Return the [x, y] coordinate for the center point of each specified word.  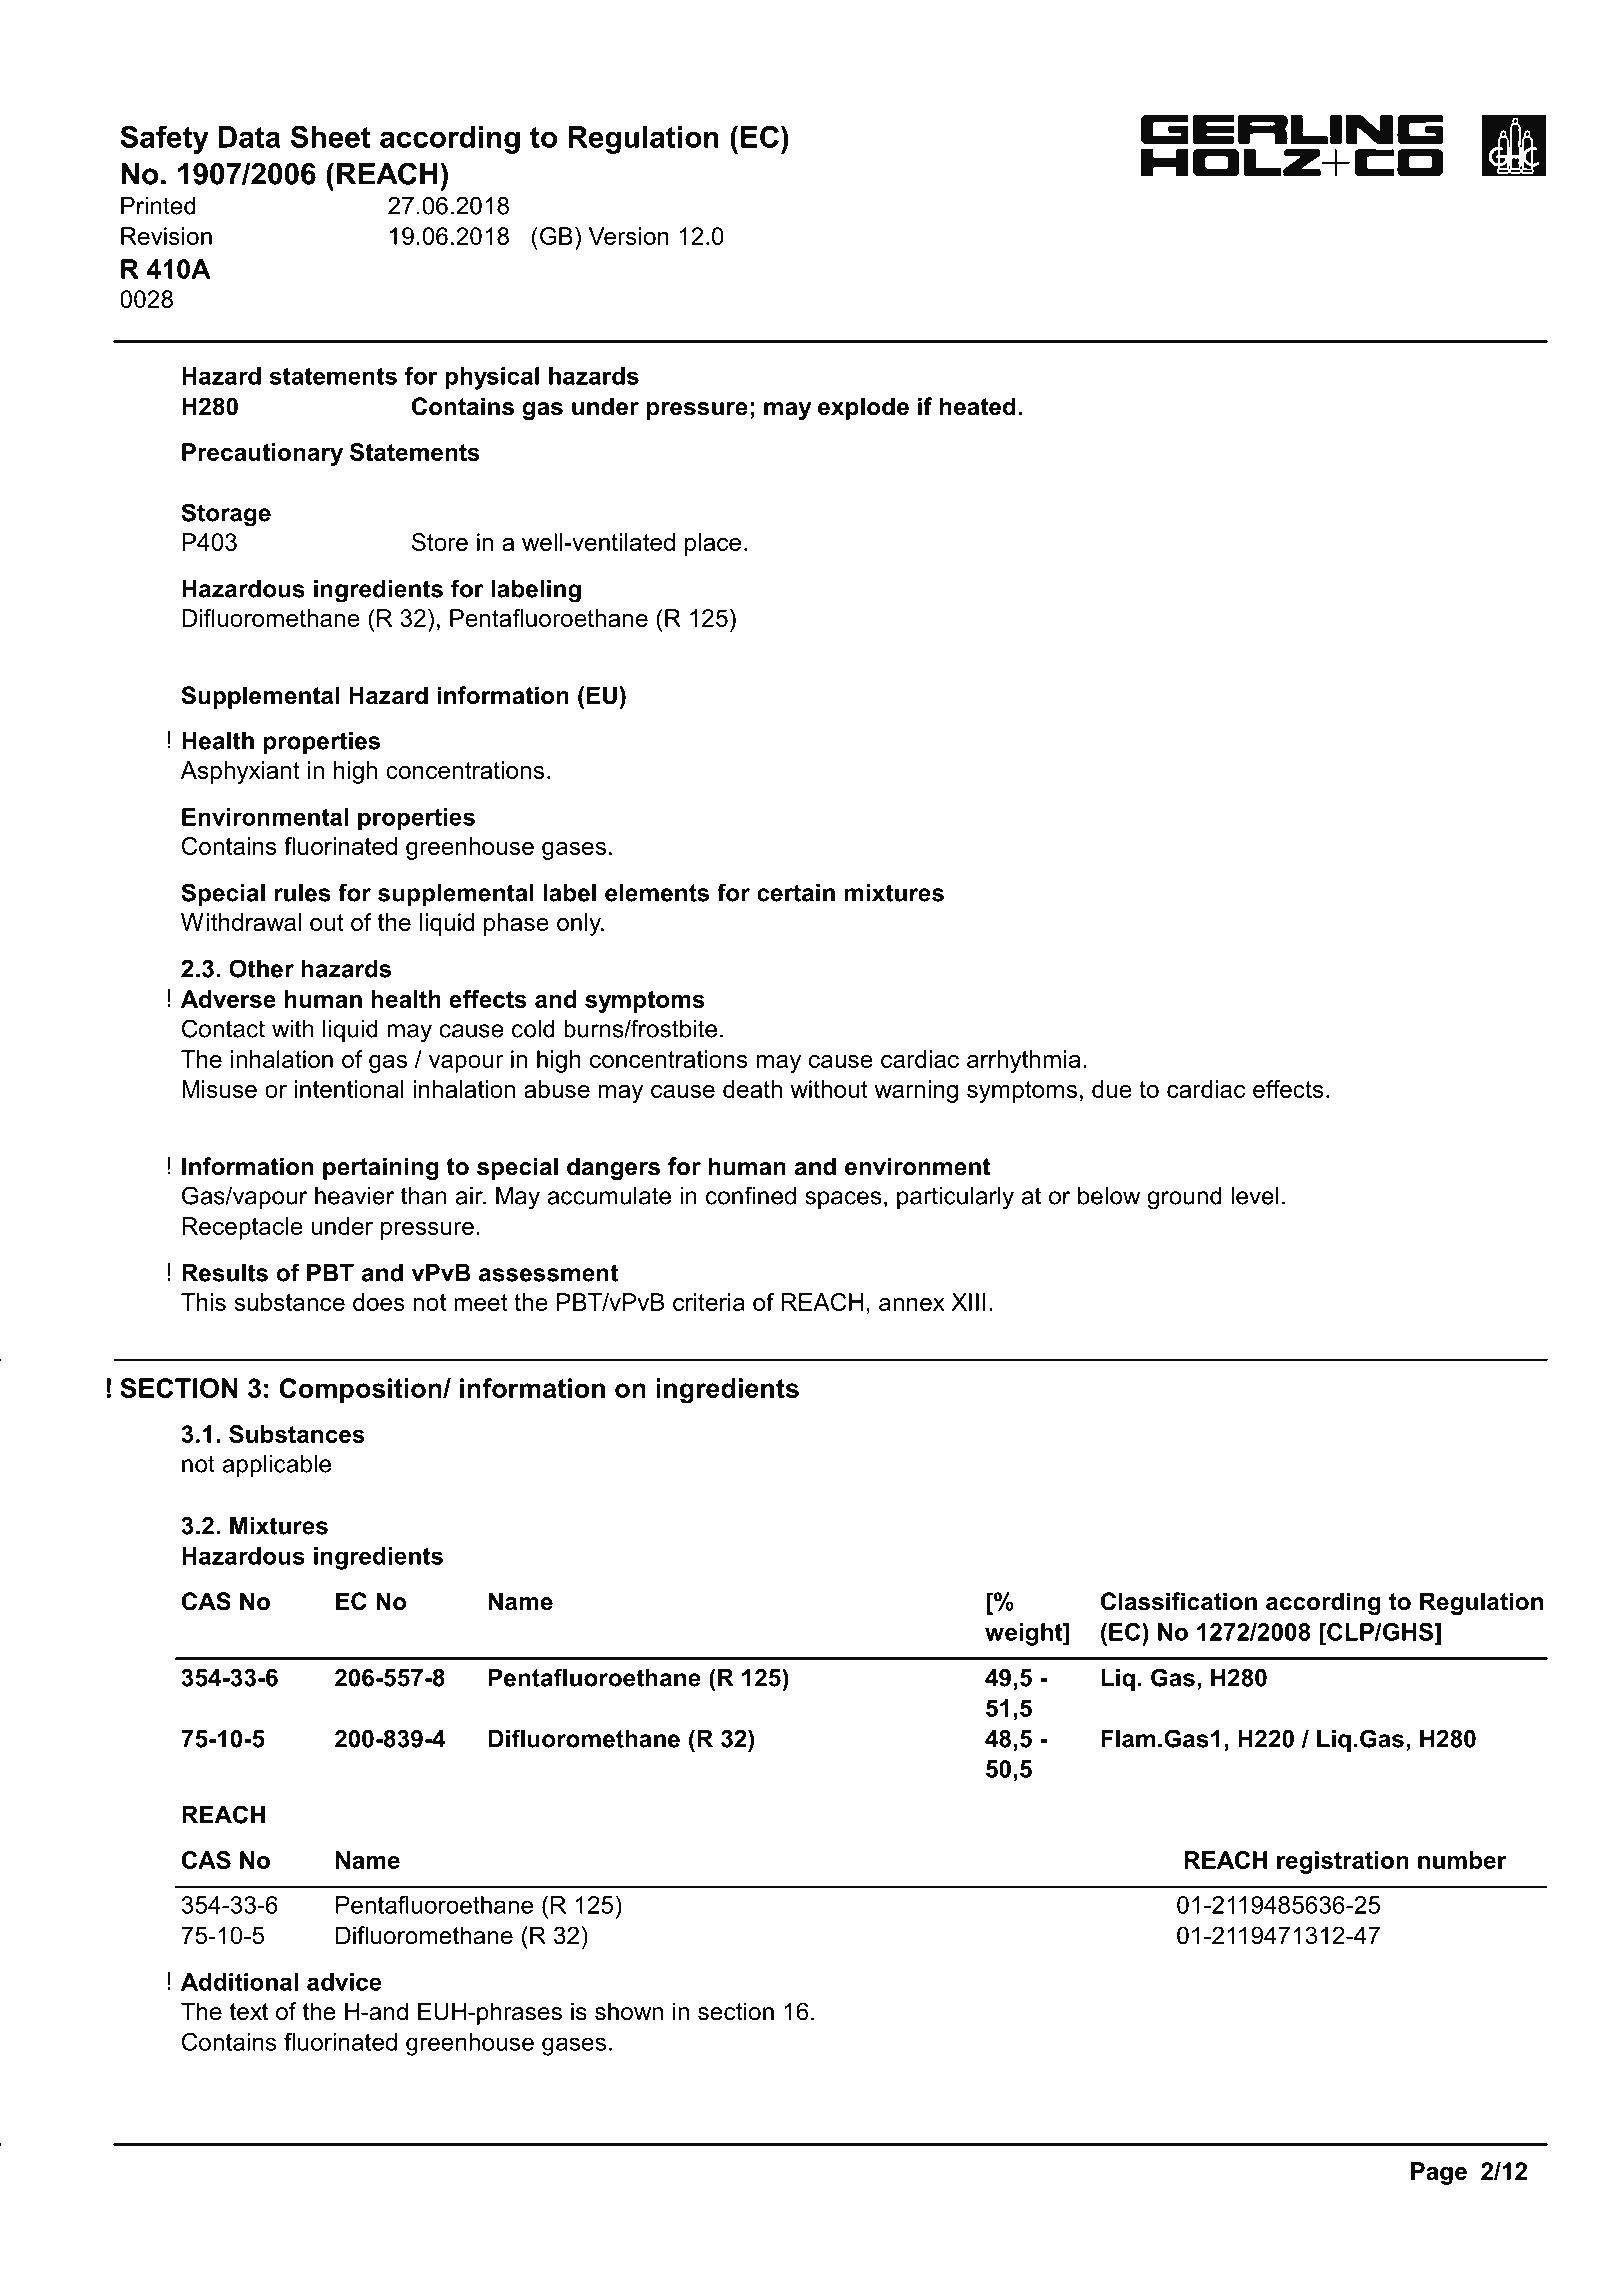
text [249, 2012]
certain [796, 893]
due [1112, 1089]
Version [629, 236]
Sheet [331, 136]
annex [912, 1304]
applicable [276, 1466]
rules [303, 893]
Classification [1179, 1601]
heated [978, 406]
